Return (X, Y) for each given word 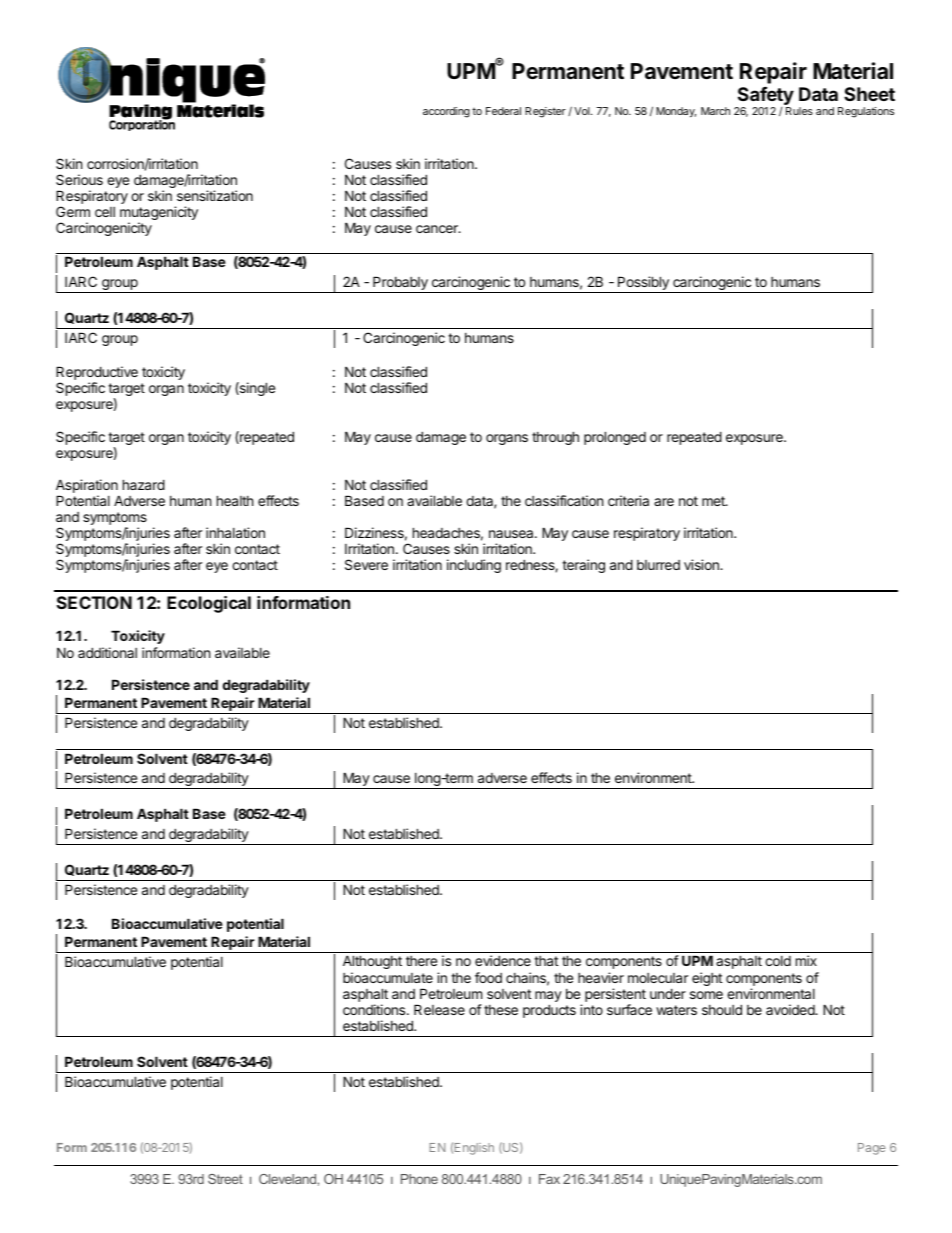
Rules (799, 111)
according (446, 112)
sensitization (215, 195)
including (474, 566)
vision (702, 564)
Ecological (209, 604)
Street (225, 1179)
